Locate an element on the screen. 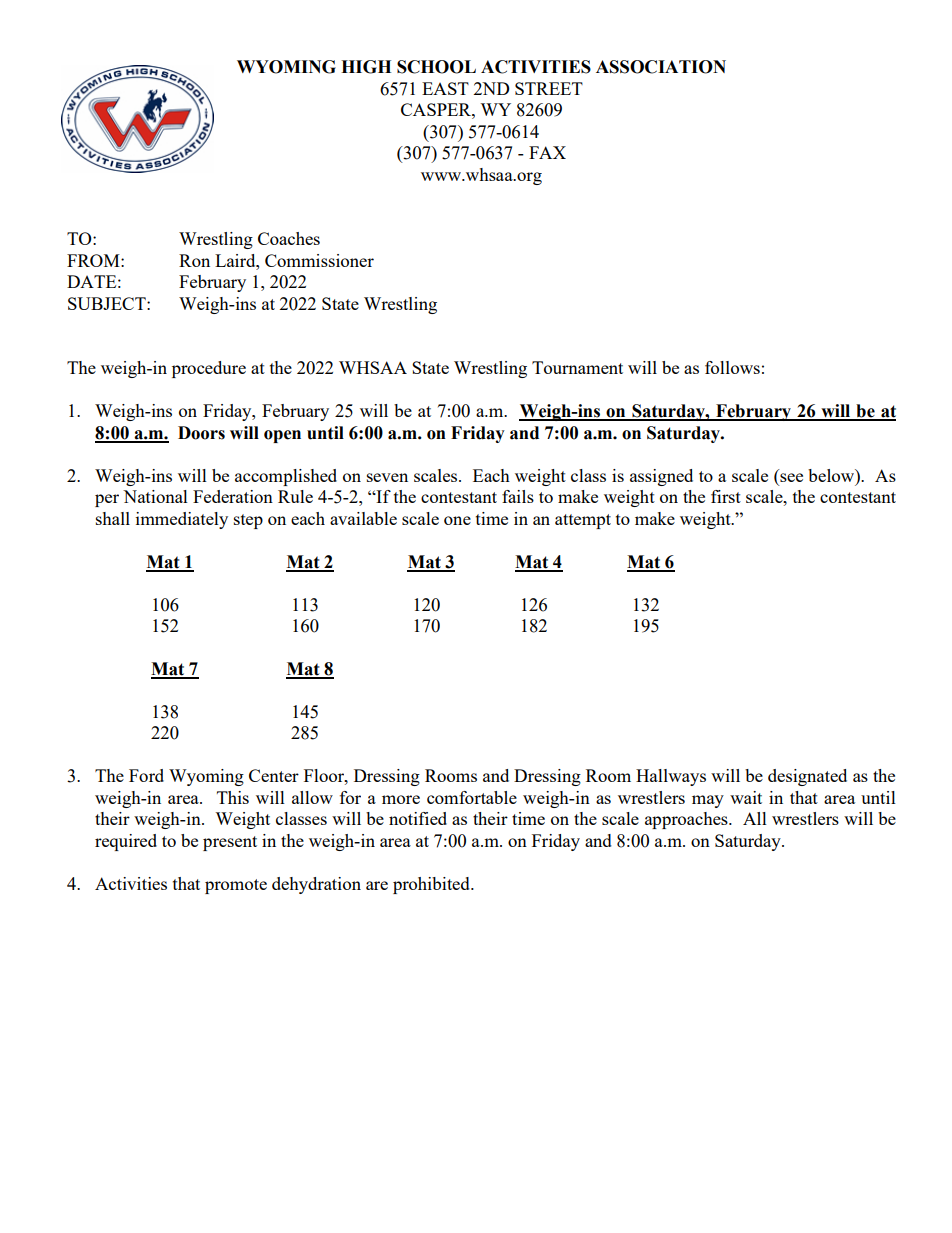  approaches is located at coordinates (687, 820).
